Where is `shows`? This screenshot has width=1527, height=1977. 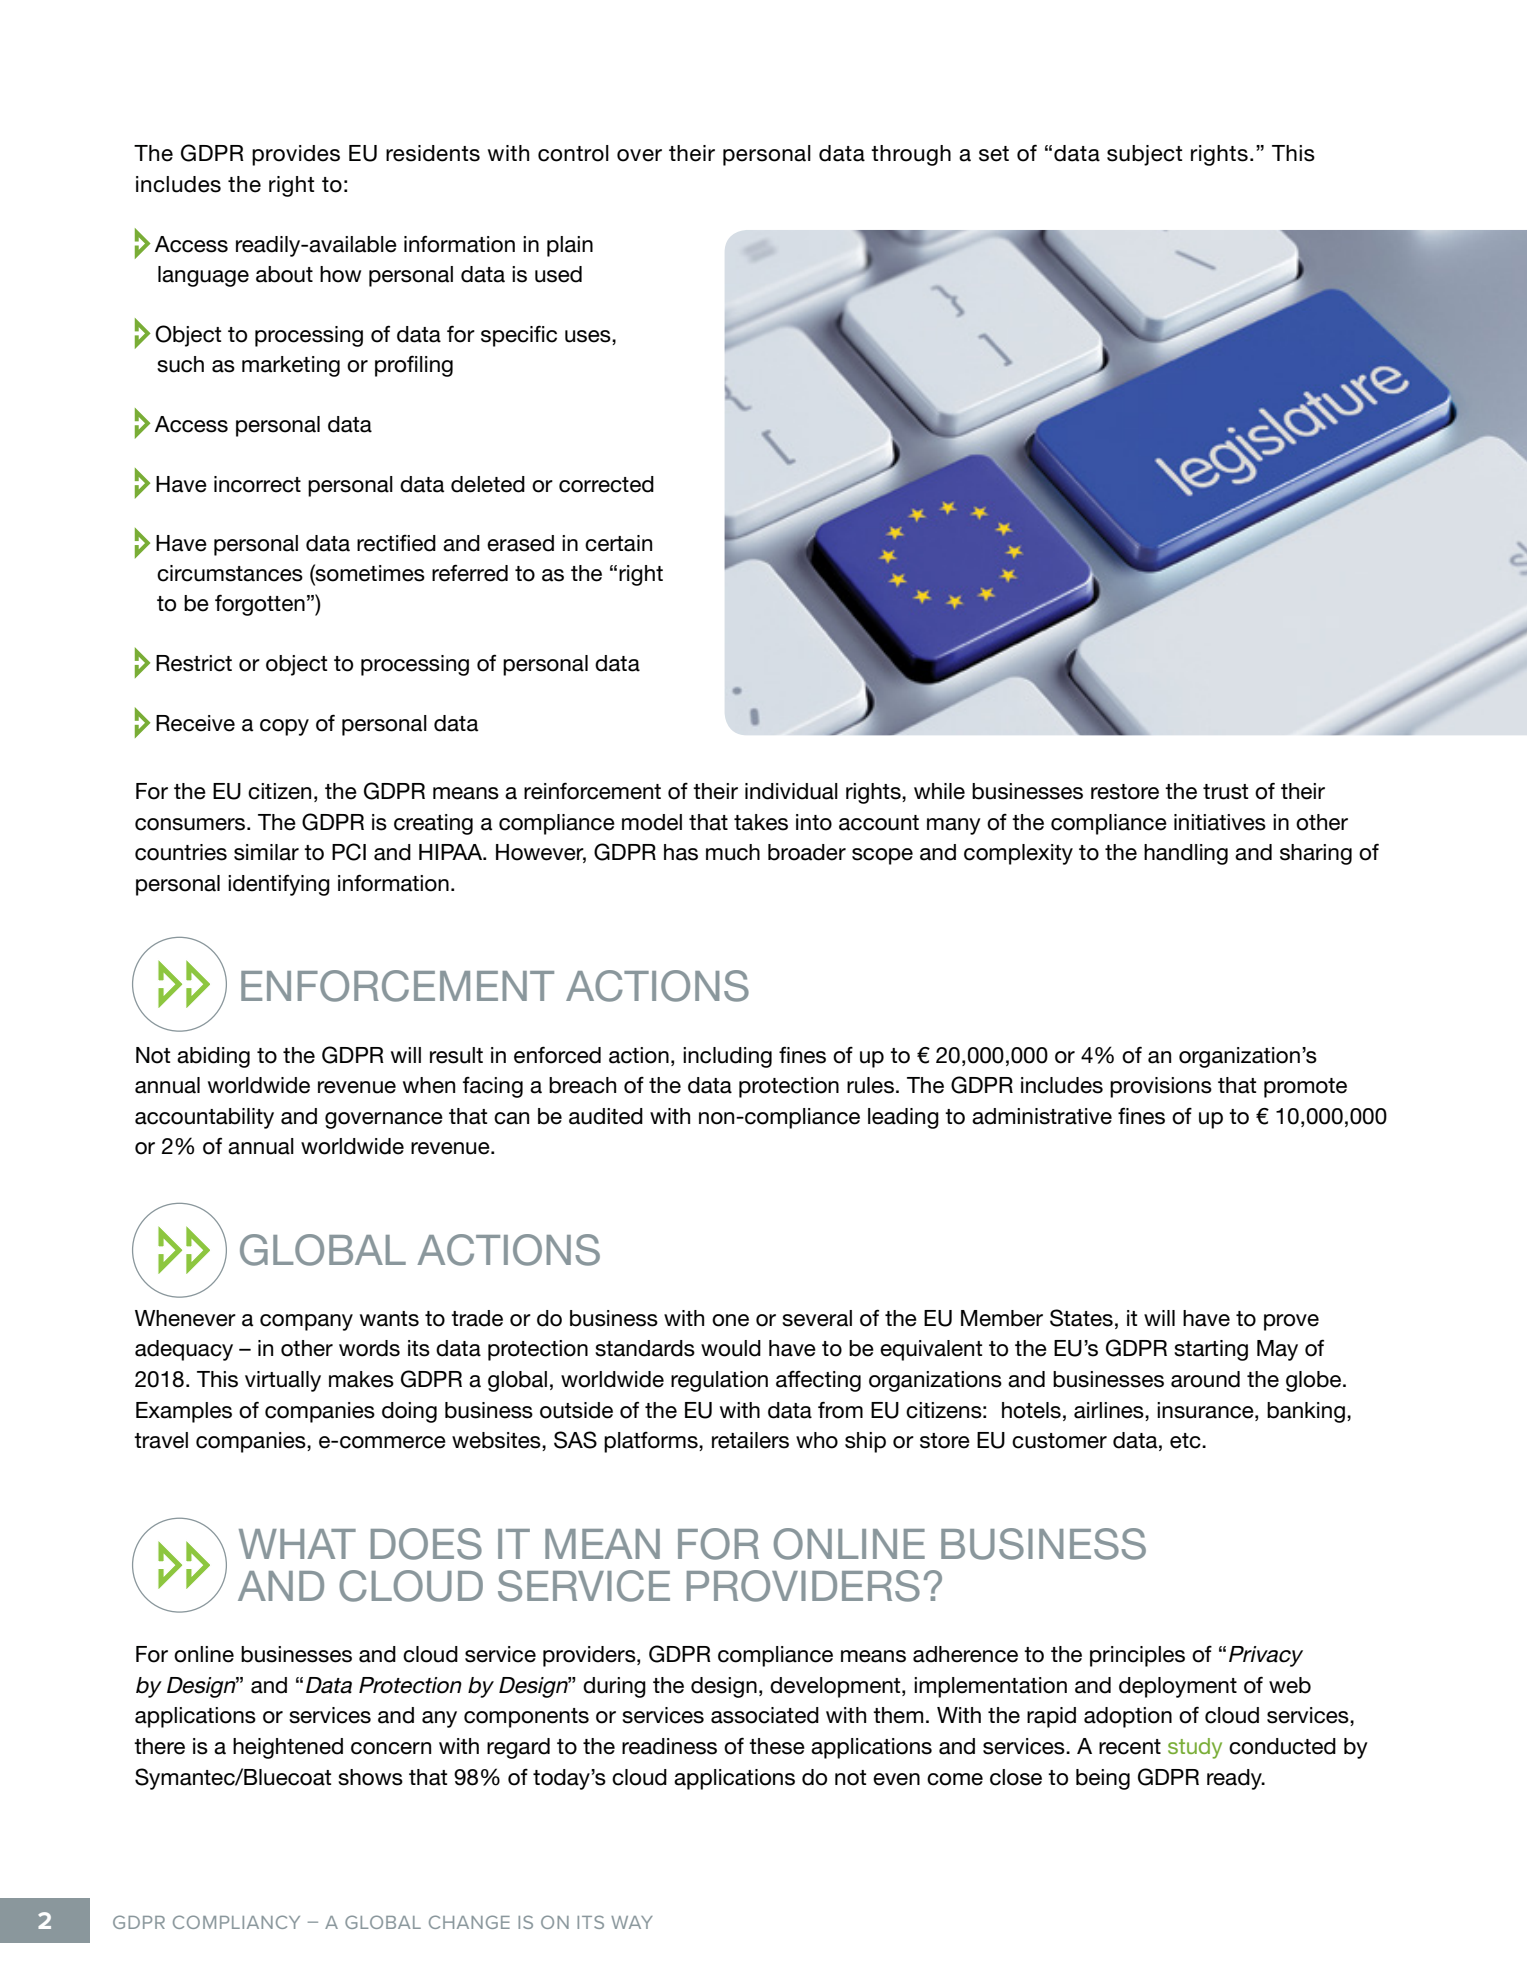 shows is located at coordinates (370, 1777).
